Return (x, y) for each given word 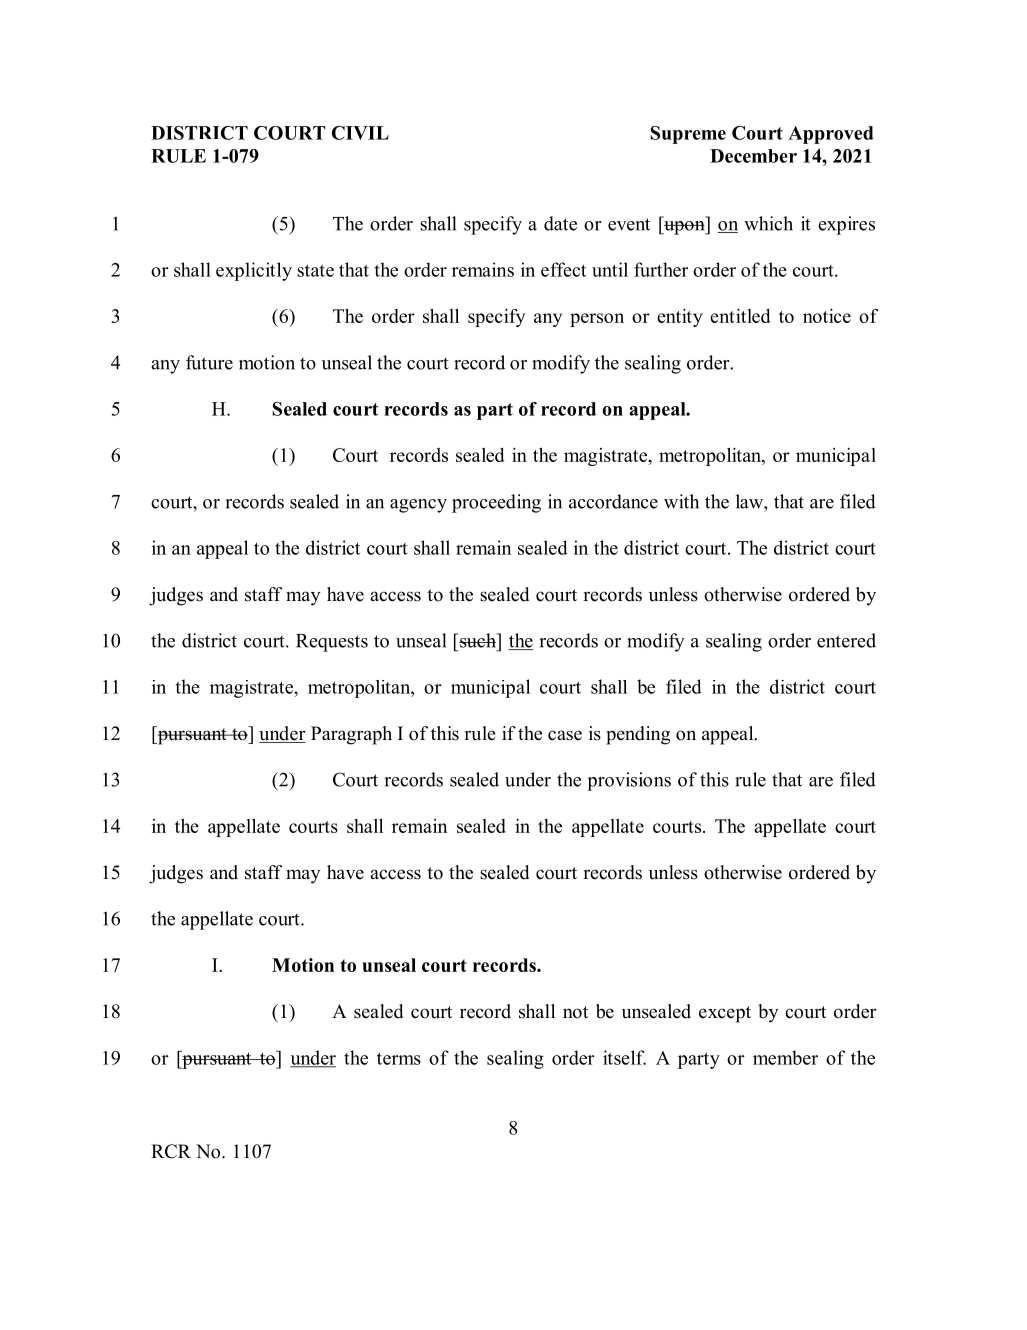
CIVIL (360, 133)
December (753, 156)
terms (399, 1058)
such (479, 640)
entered (846, 640)
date (560, 223)
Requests (332, 643)
